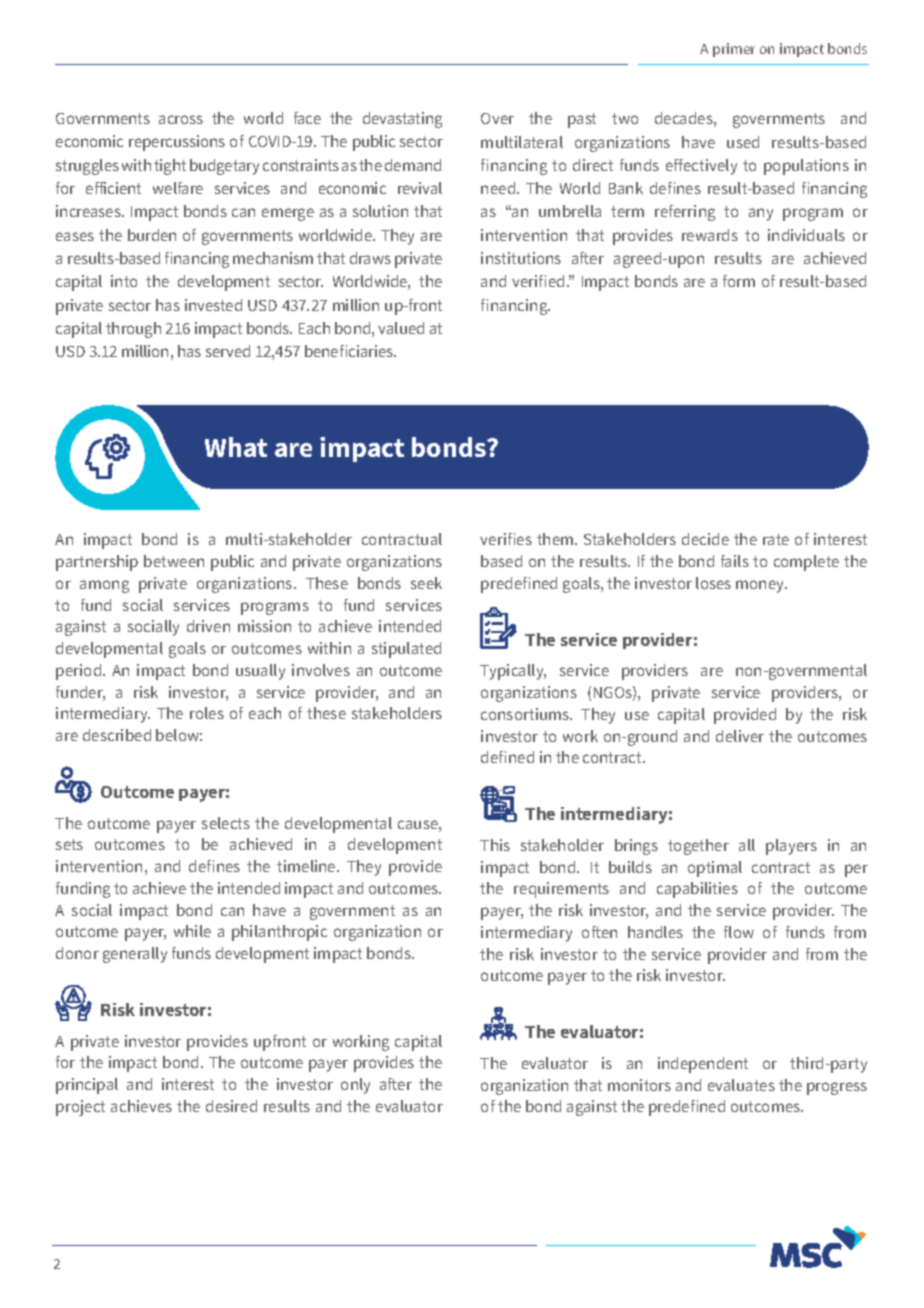 Image resolution: width=924 pixels, height=1308 pixels. I want to click on into, so click(124, 281).
